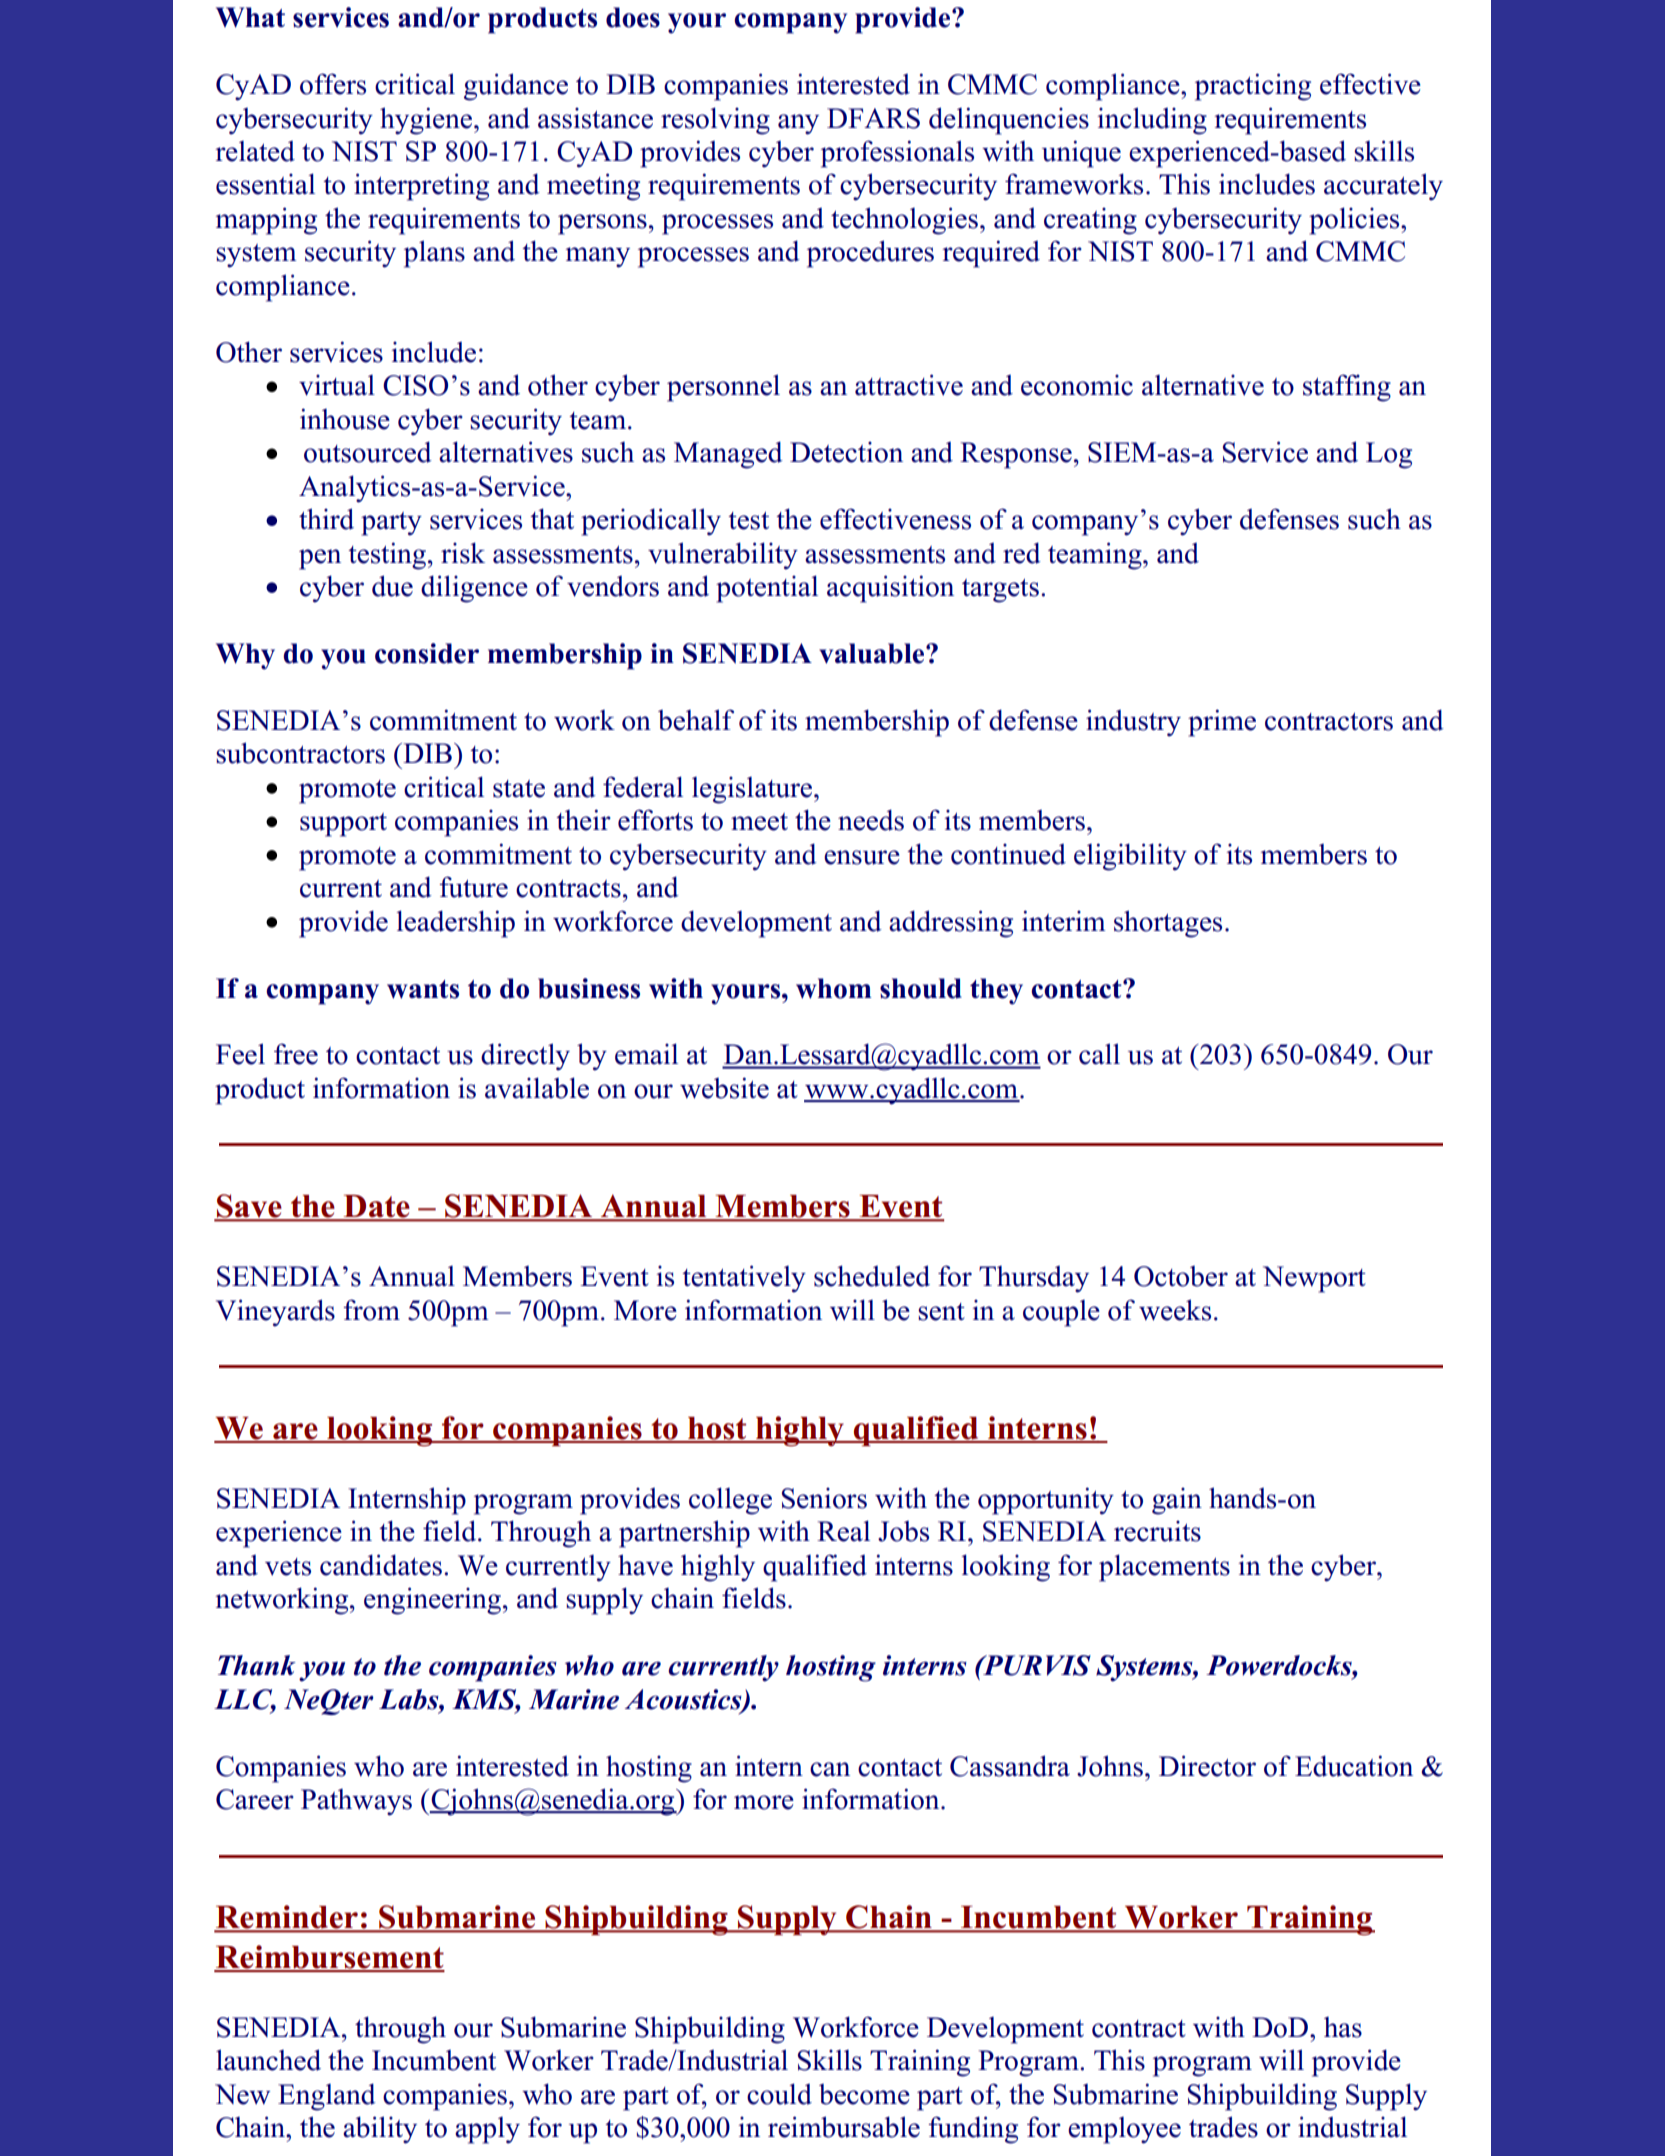 This document has width=1666, height=2156. Describe the element at coordinates (779, 2094) in the document. I see `could` at that location.
